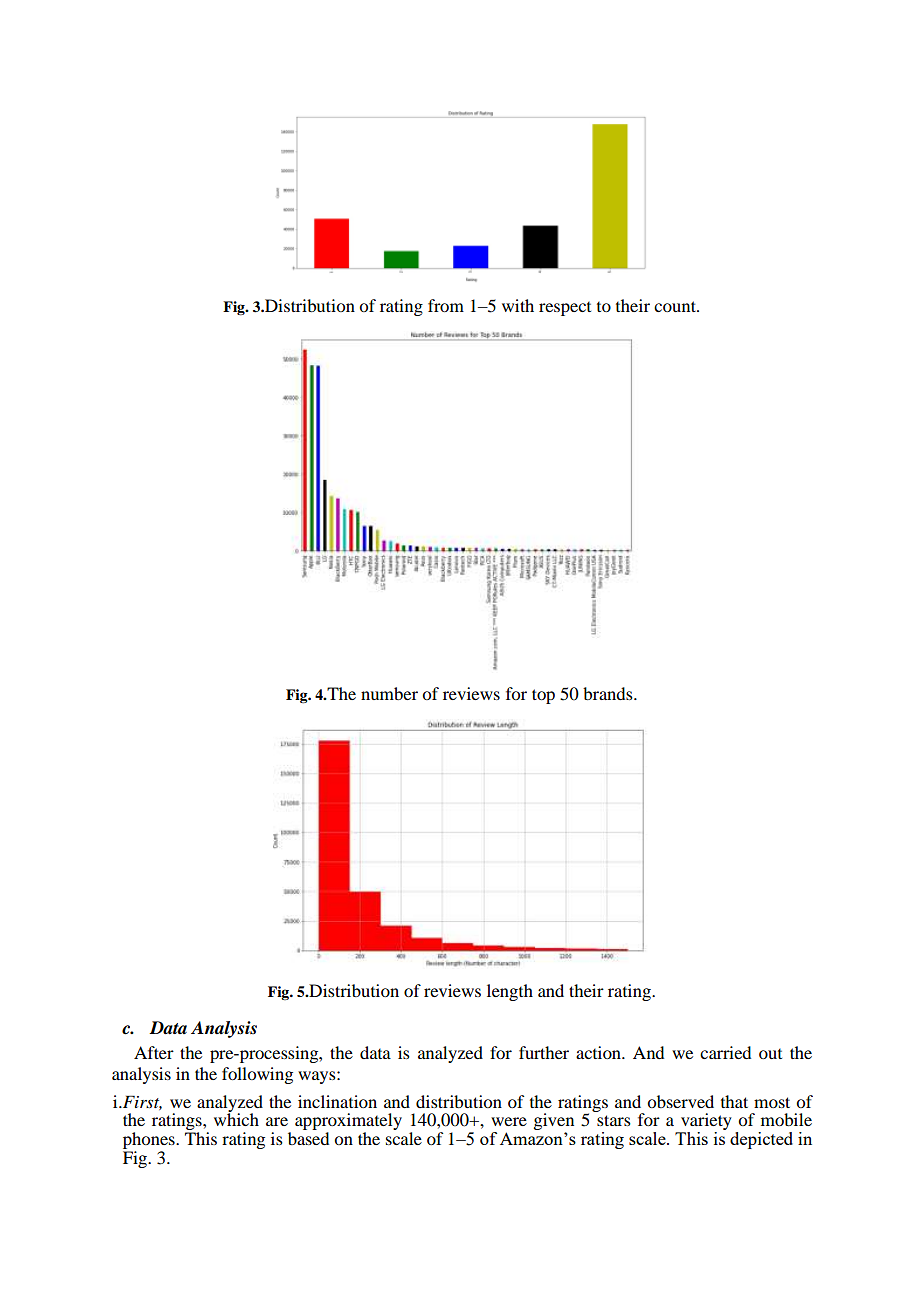  Describe the element at coordinates (544, 1052) in the screenshot. I see `further` at that location.
